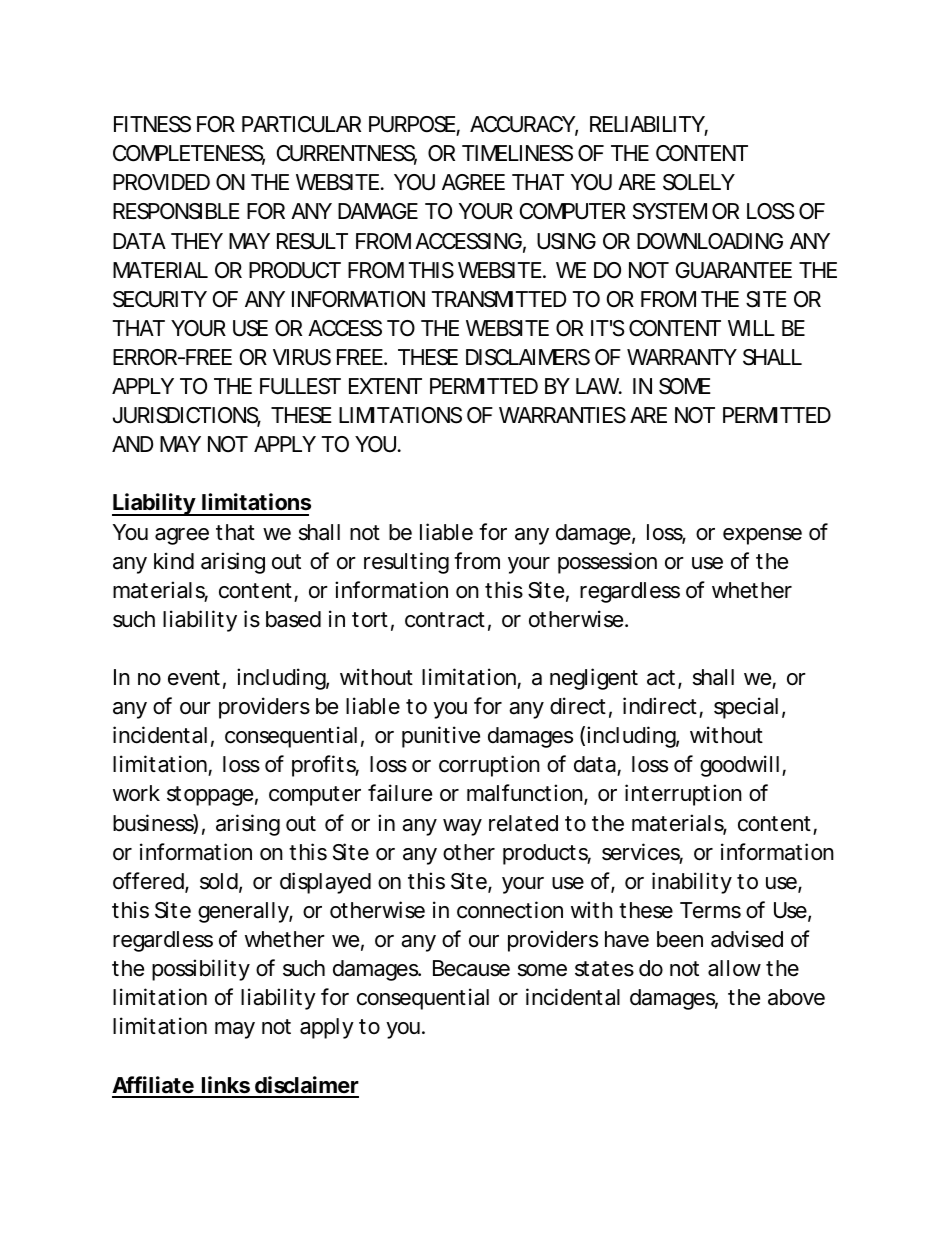  What do you see at coordinates (471, 968) in the screenshot?
I see `Because` at bounding box center [471, 968].
